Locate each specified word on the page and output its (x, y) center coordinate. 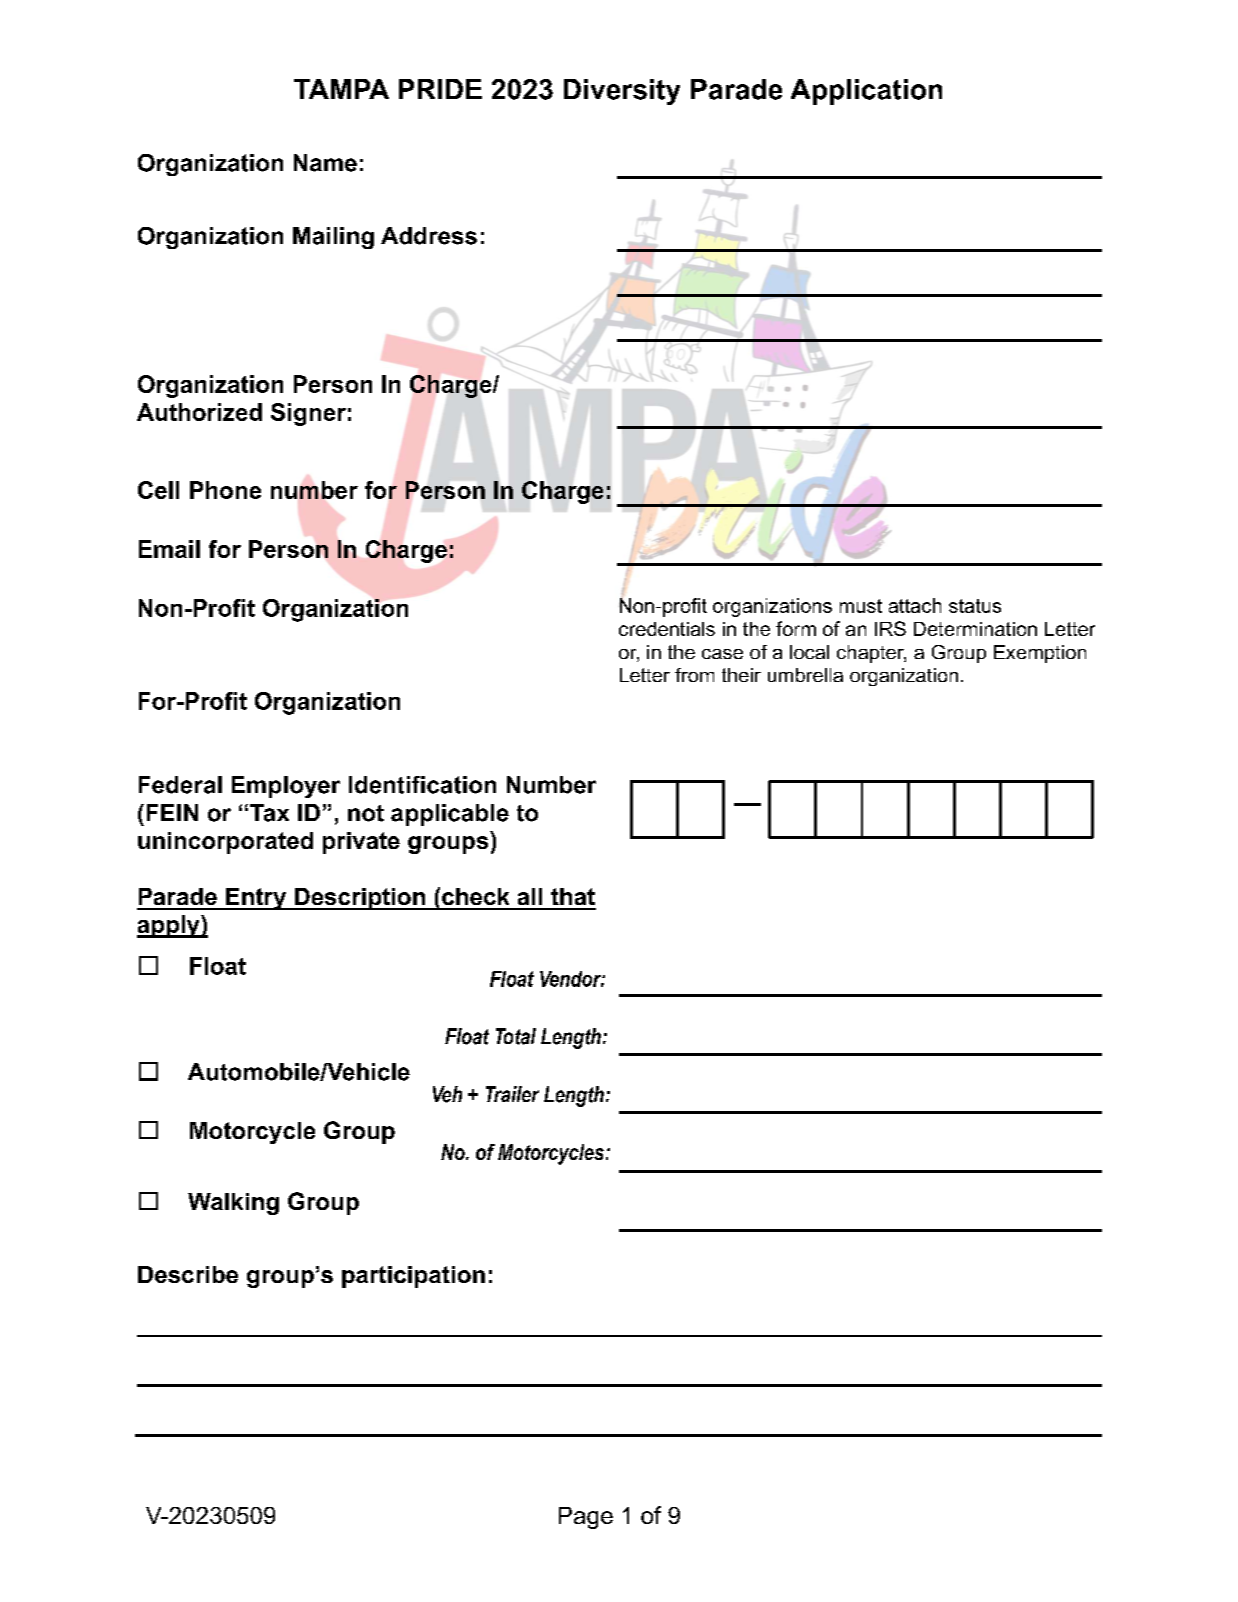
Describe (188, 1274)
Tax (269, 813)
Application (866, 92)
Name (325, 163)
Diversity (622, 92)
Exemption (1040, 654)
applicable (450, 815)
